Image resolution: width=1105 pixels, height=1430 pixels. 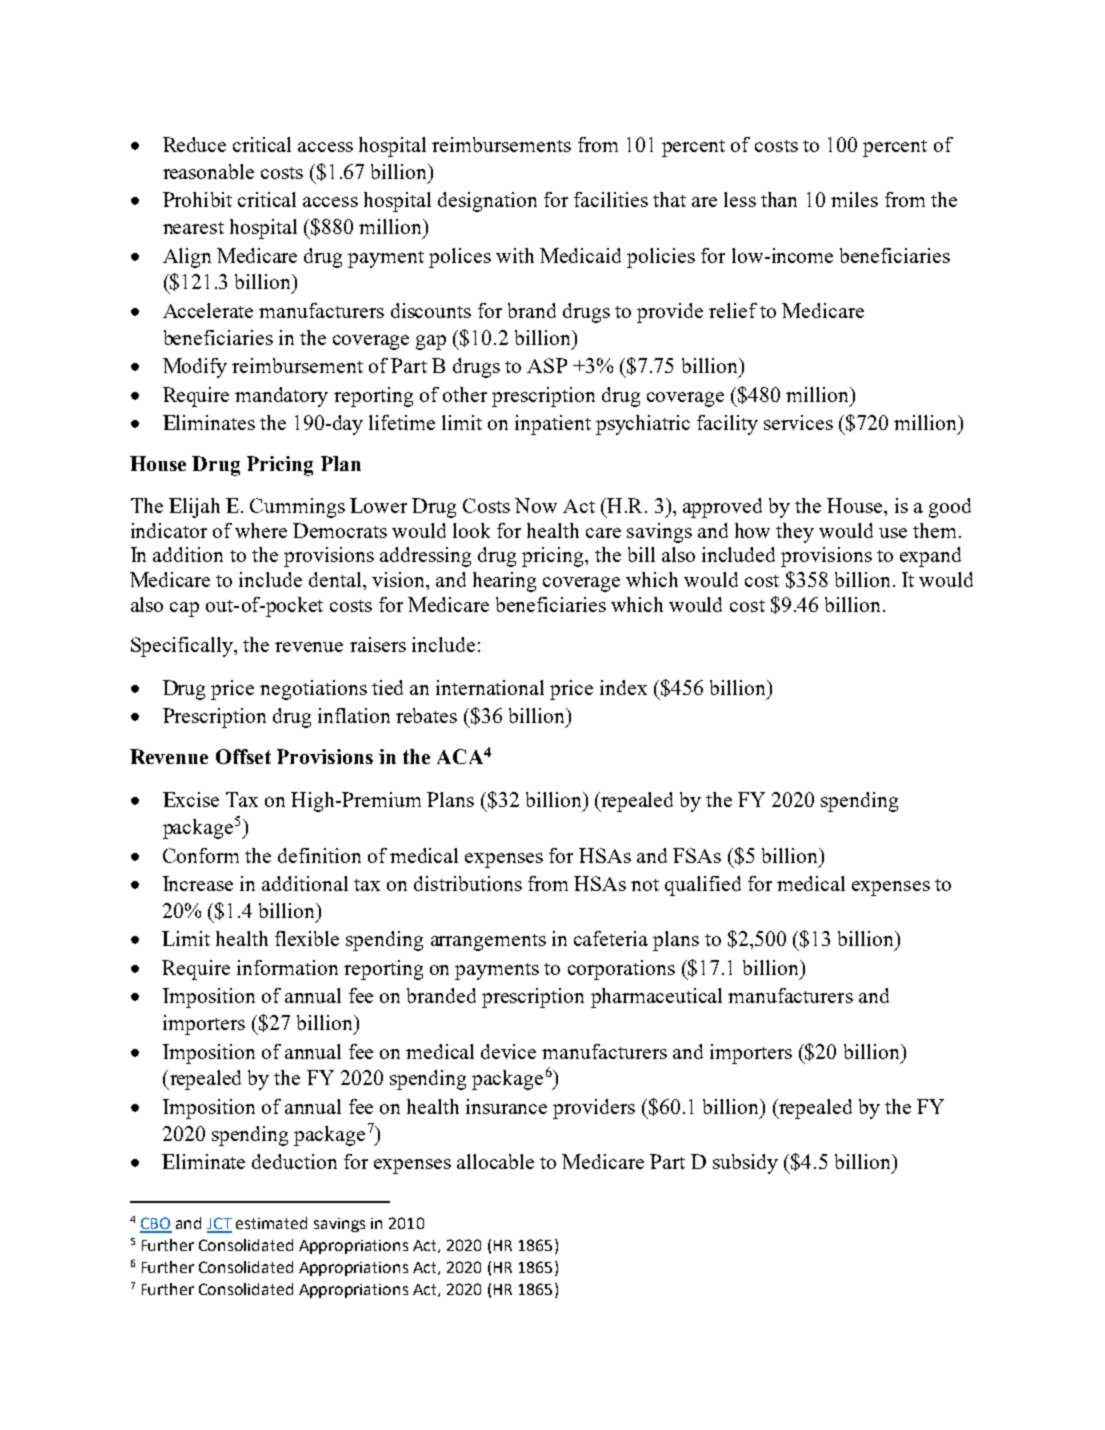 What do you see at coordinates (536, 505) in the screenshot?
I see `Now` at bounding box center [536, 505].
